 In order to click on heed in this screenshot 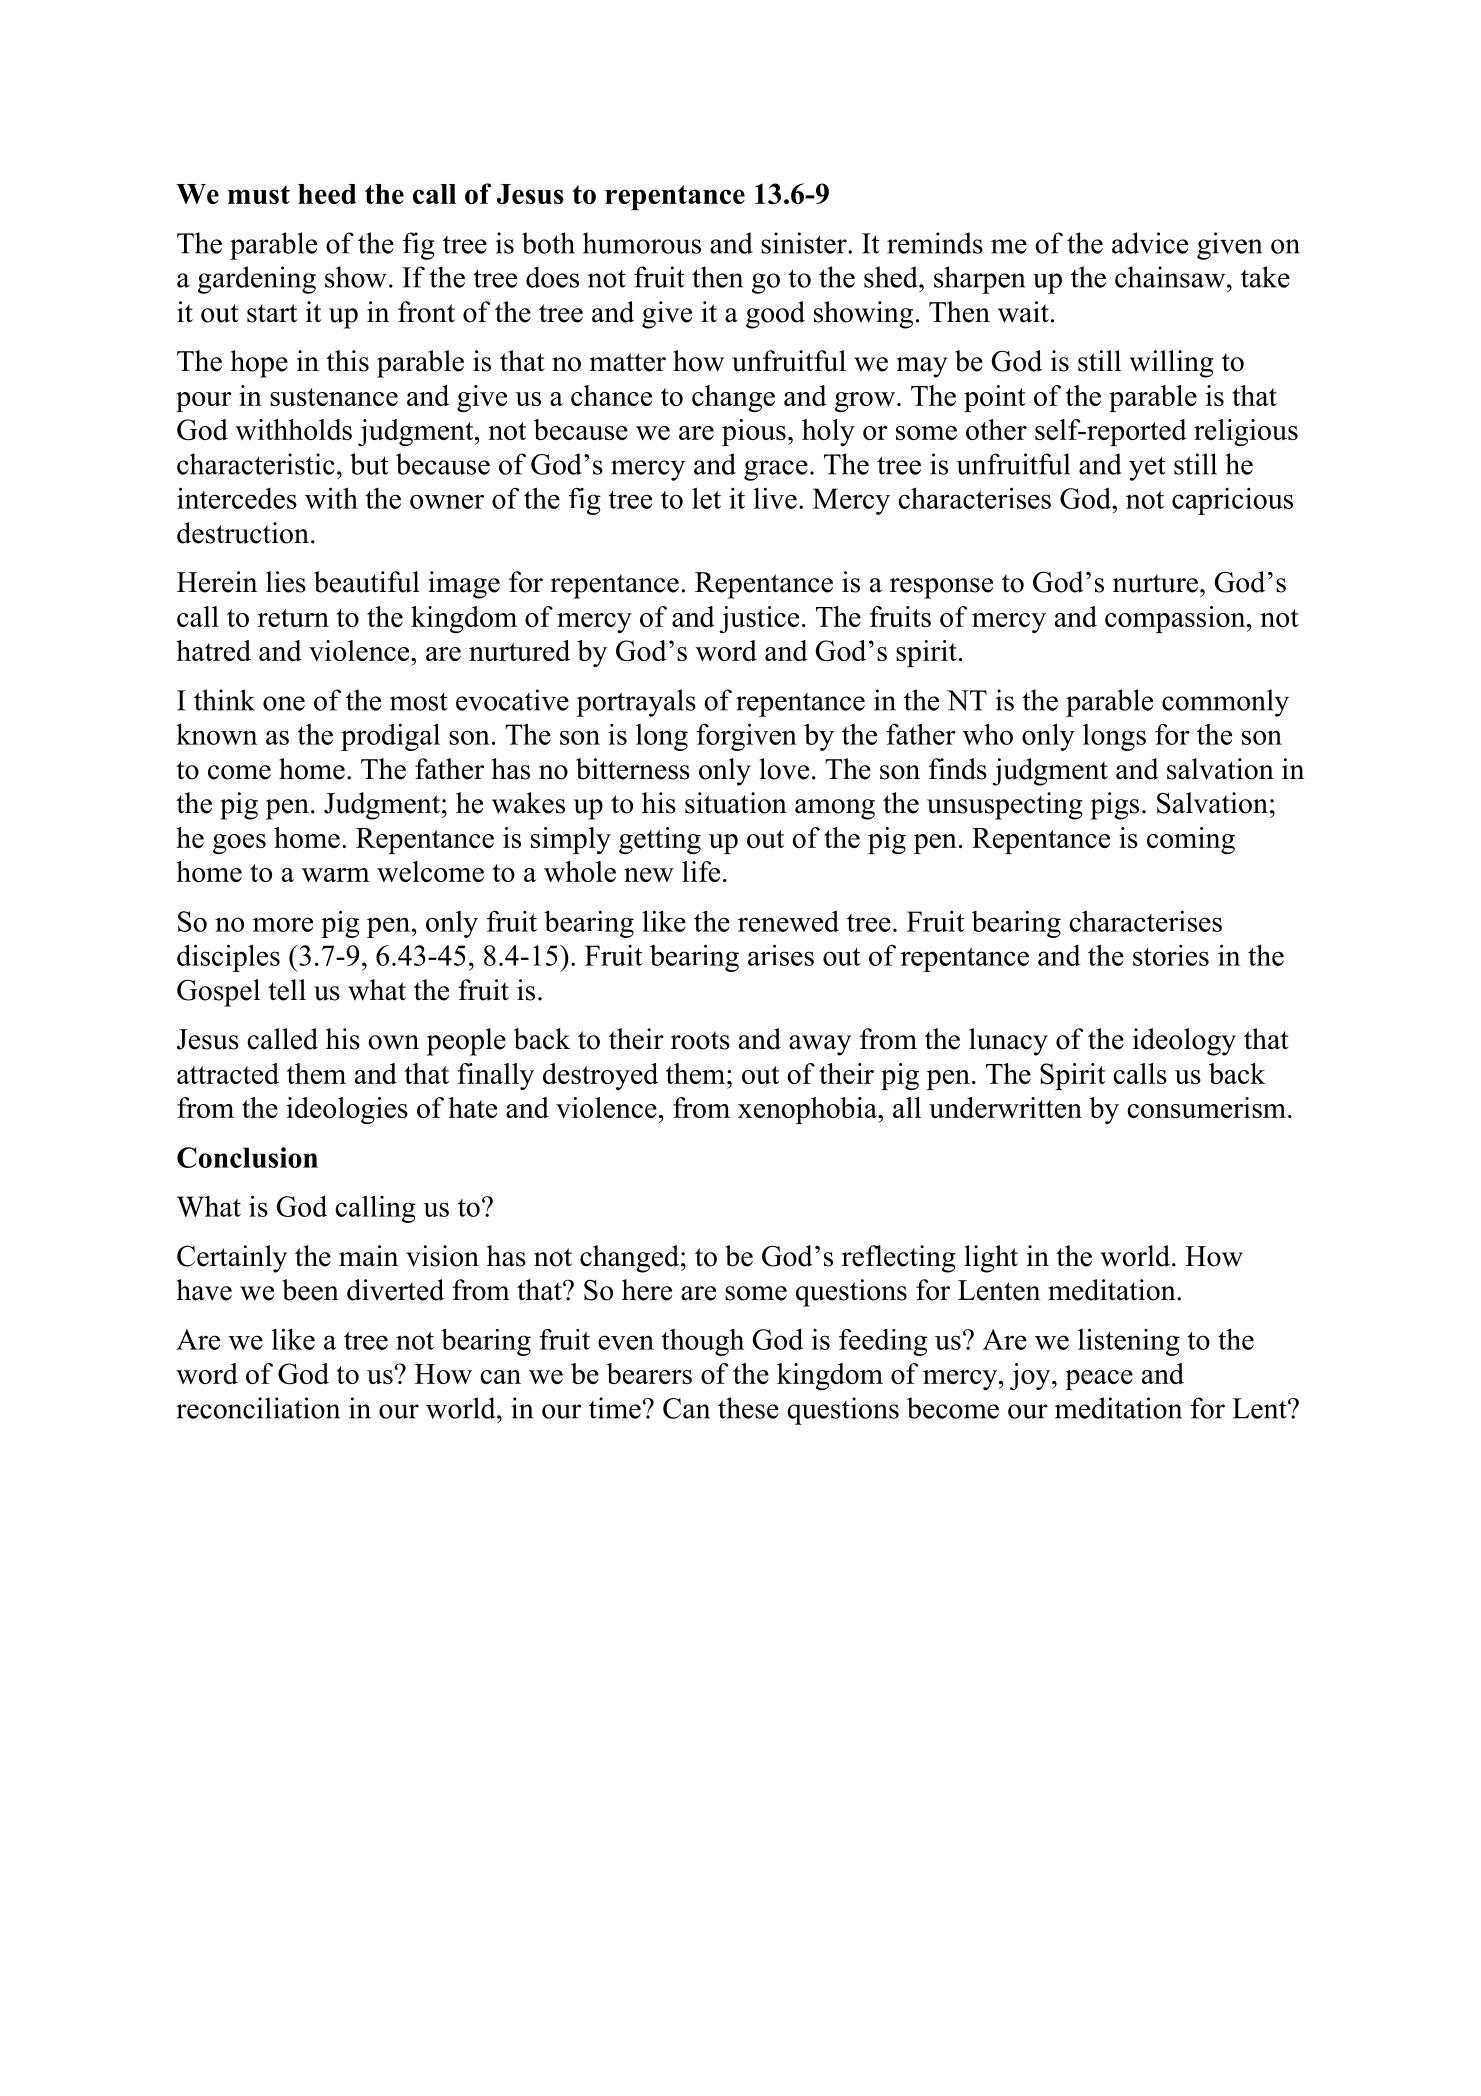, I will do `click(327, 194)`.
